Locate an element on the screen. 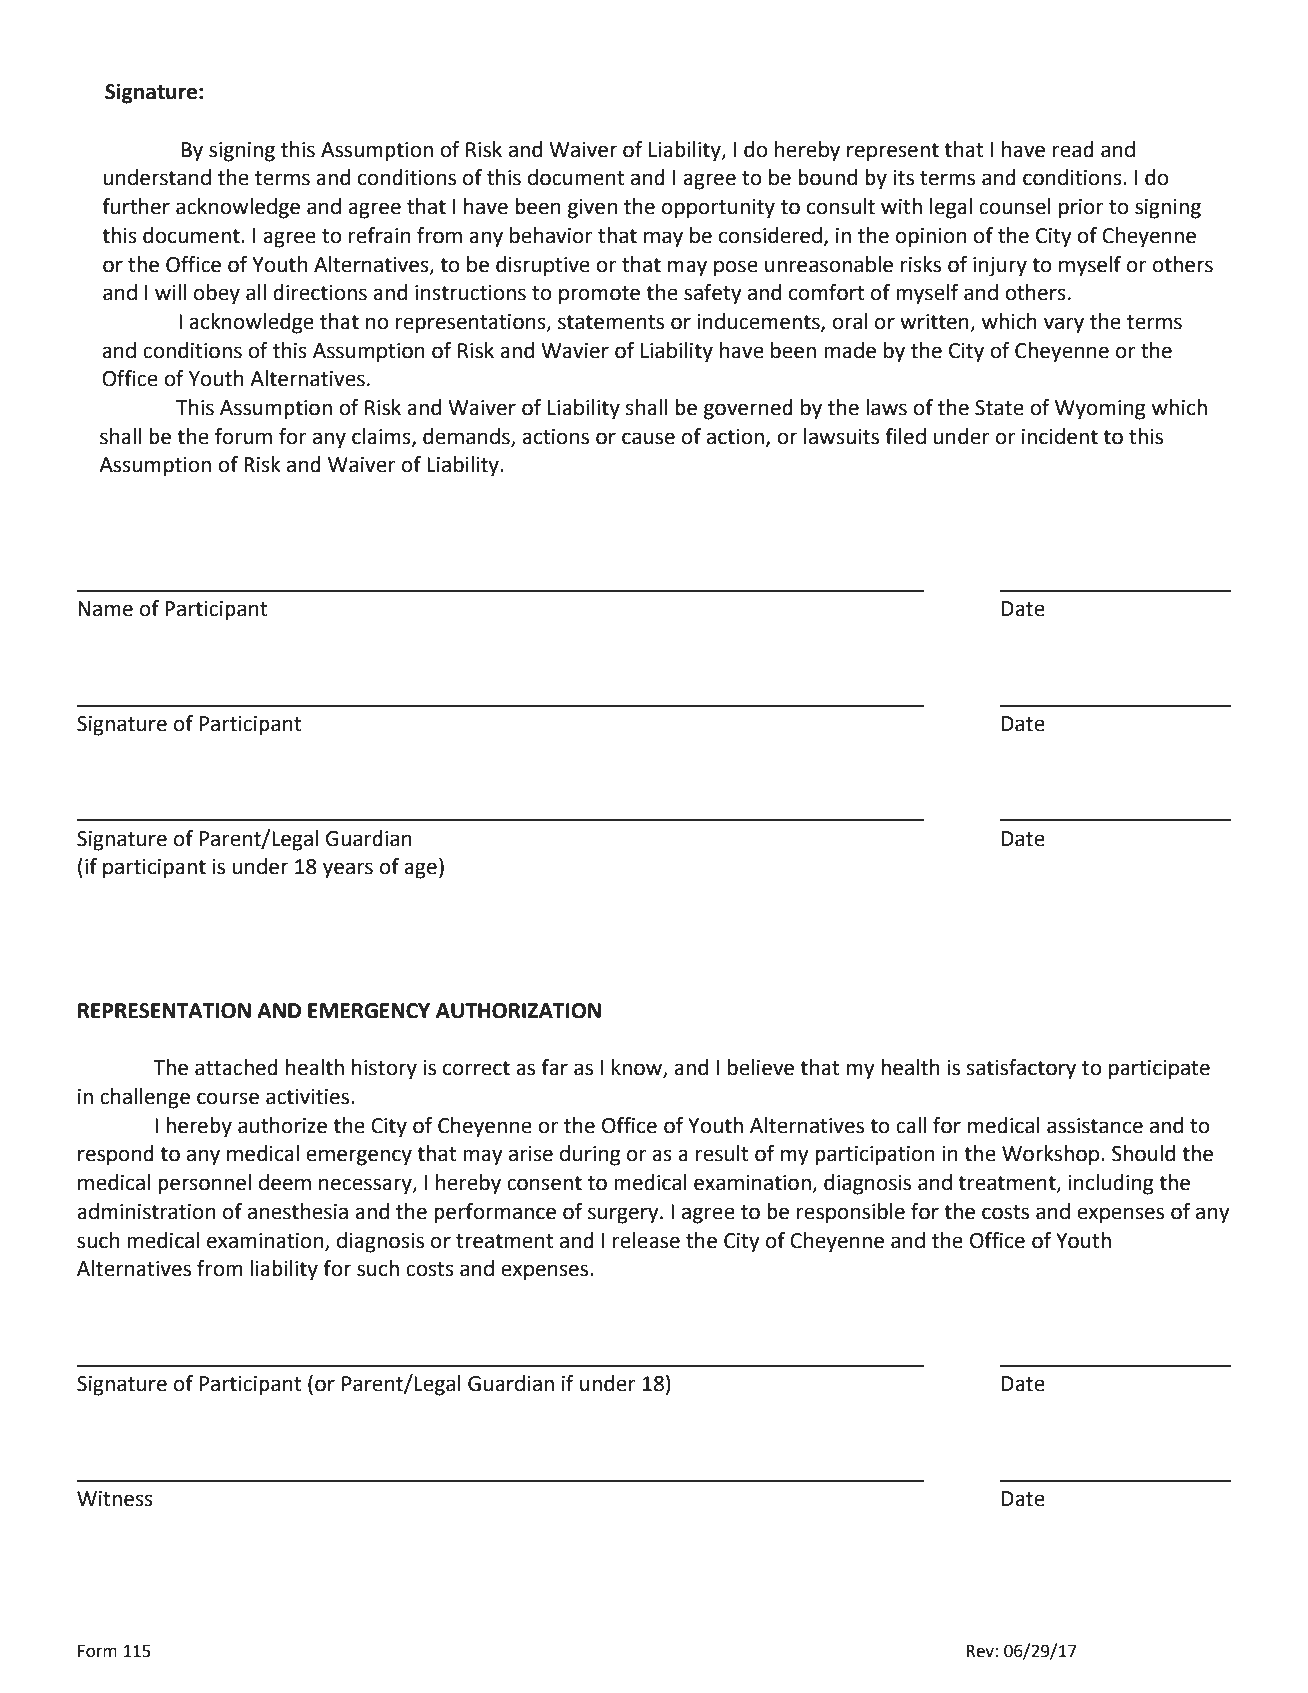  cause is located at coordinates (648, 438).
